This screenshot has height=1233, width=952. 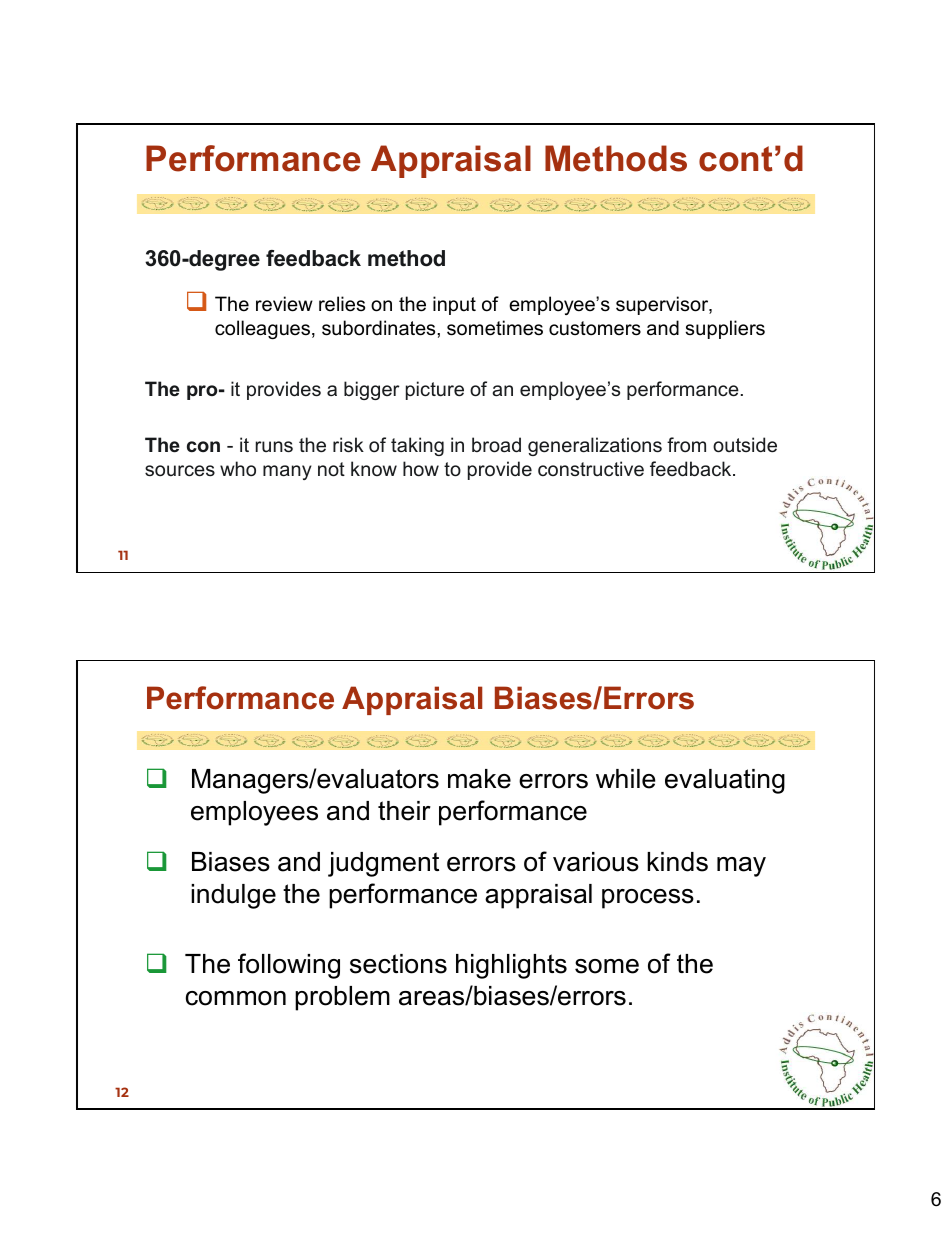 I want to click on highlights, so click(x=511, y=966).
